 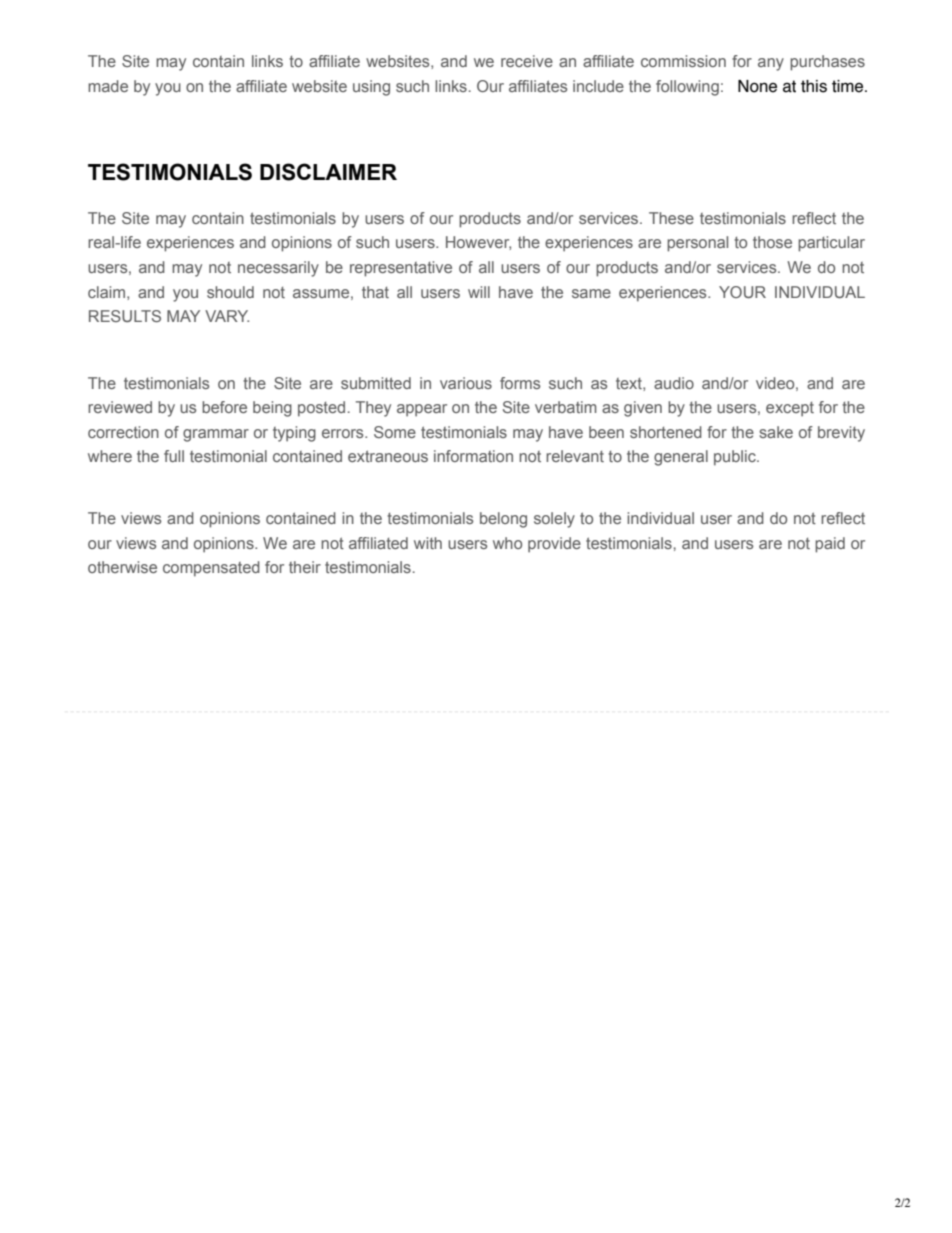 What do you see at coordinates (473, 456) in the screenshot?
I see `information` at bounding box center [473, 456].
